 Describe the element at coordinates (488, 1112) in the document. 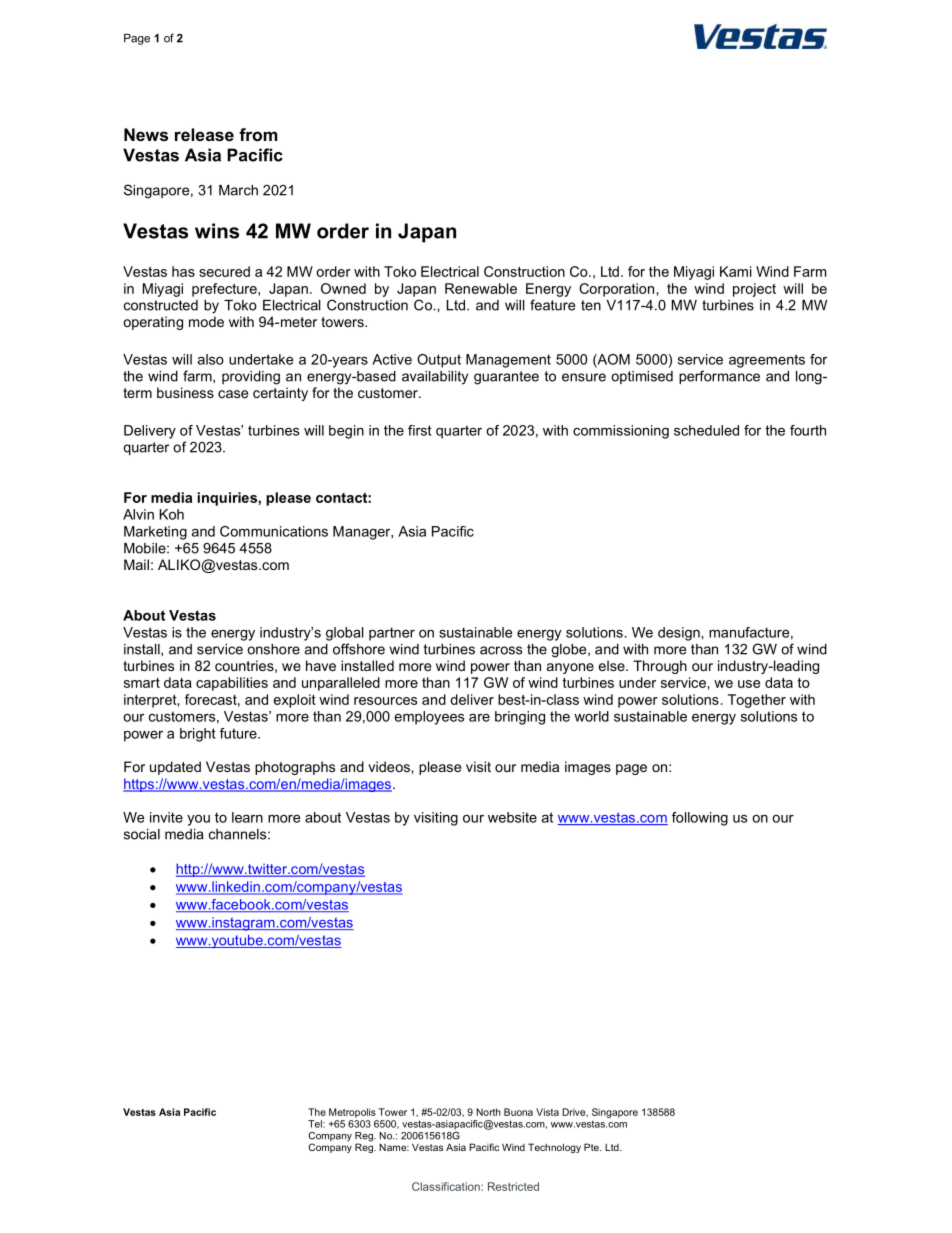

I see `North` at that location.
